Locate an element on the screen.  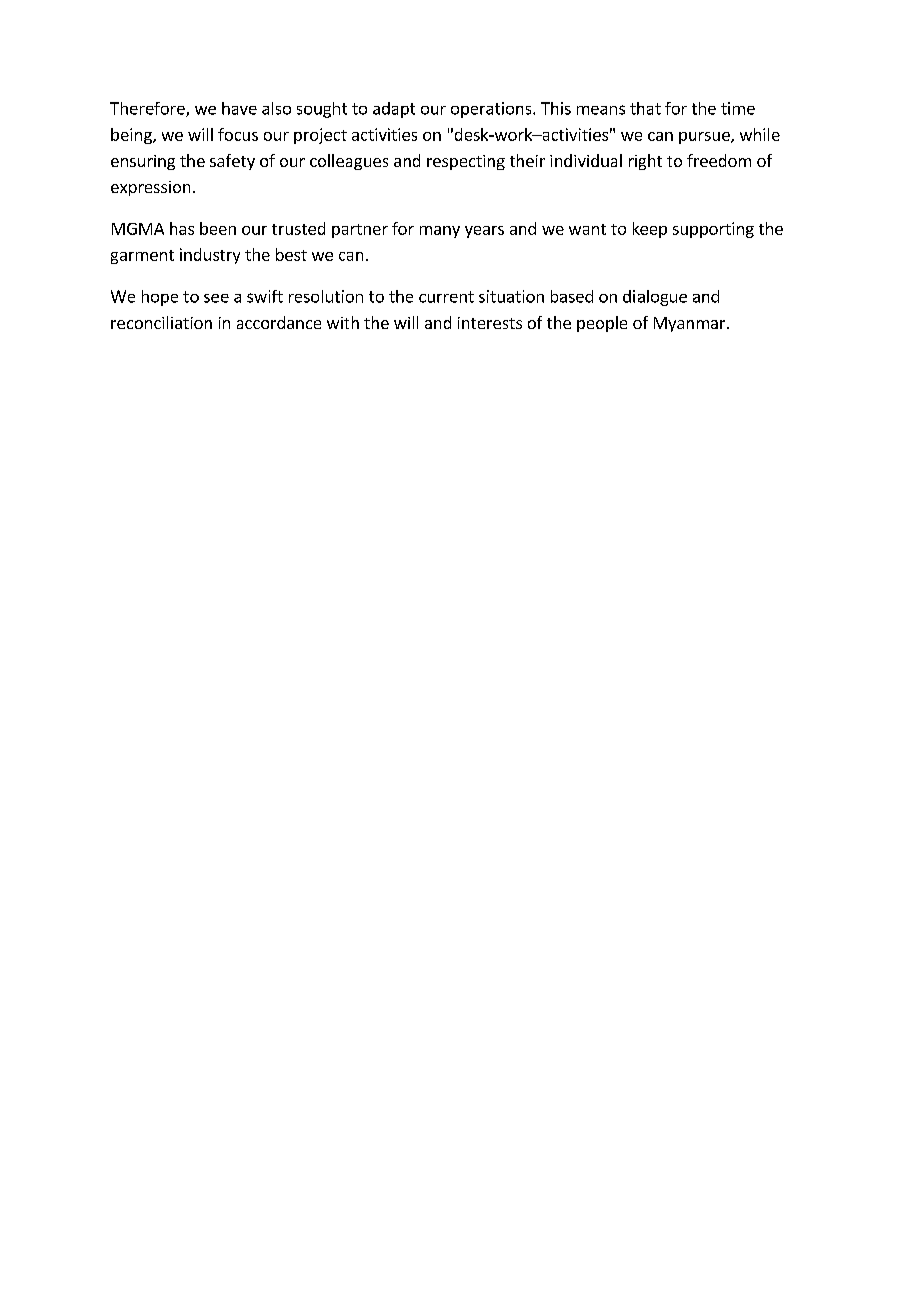
supporting is located at coordinates (713, 230).
